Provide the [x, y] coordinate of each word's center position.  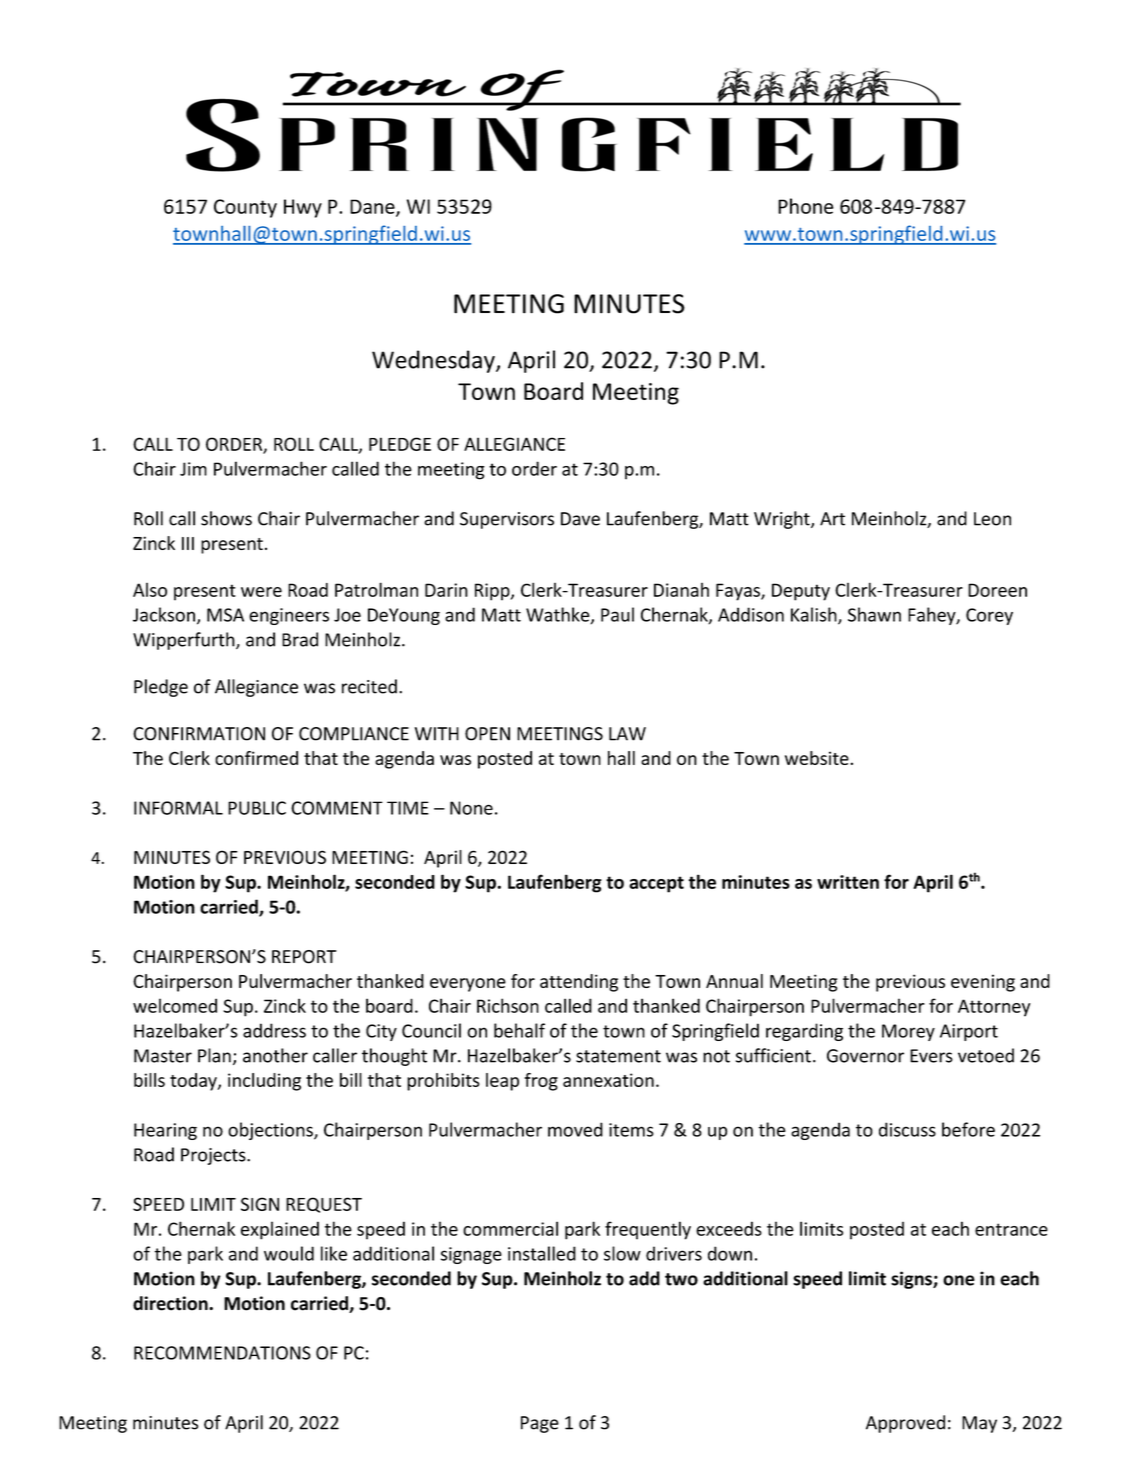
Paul [617, 614]
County [245, 208]
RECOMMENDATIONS [222, 1353]
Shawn [874, 614]
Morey [908, 1032]
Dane [373, 207]
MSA [225, 615]
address [274, 1030]
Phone [806, 206]
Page [540, 1424]
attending [579, 983]
